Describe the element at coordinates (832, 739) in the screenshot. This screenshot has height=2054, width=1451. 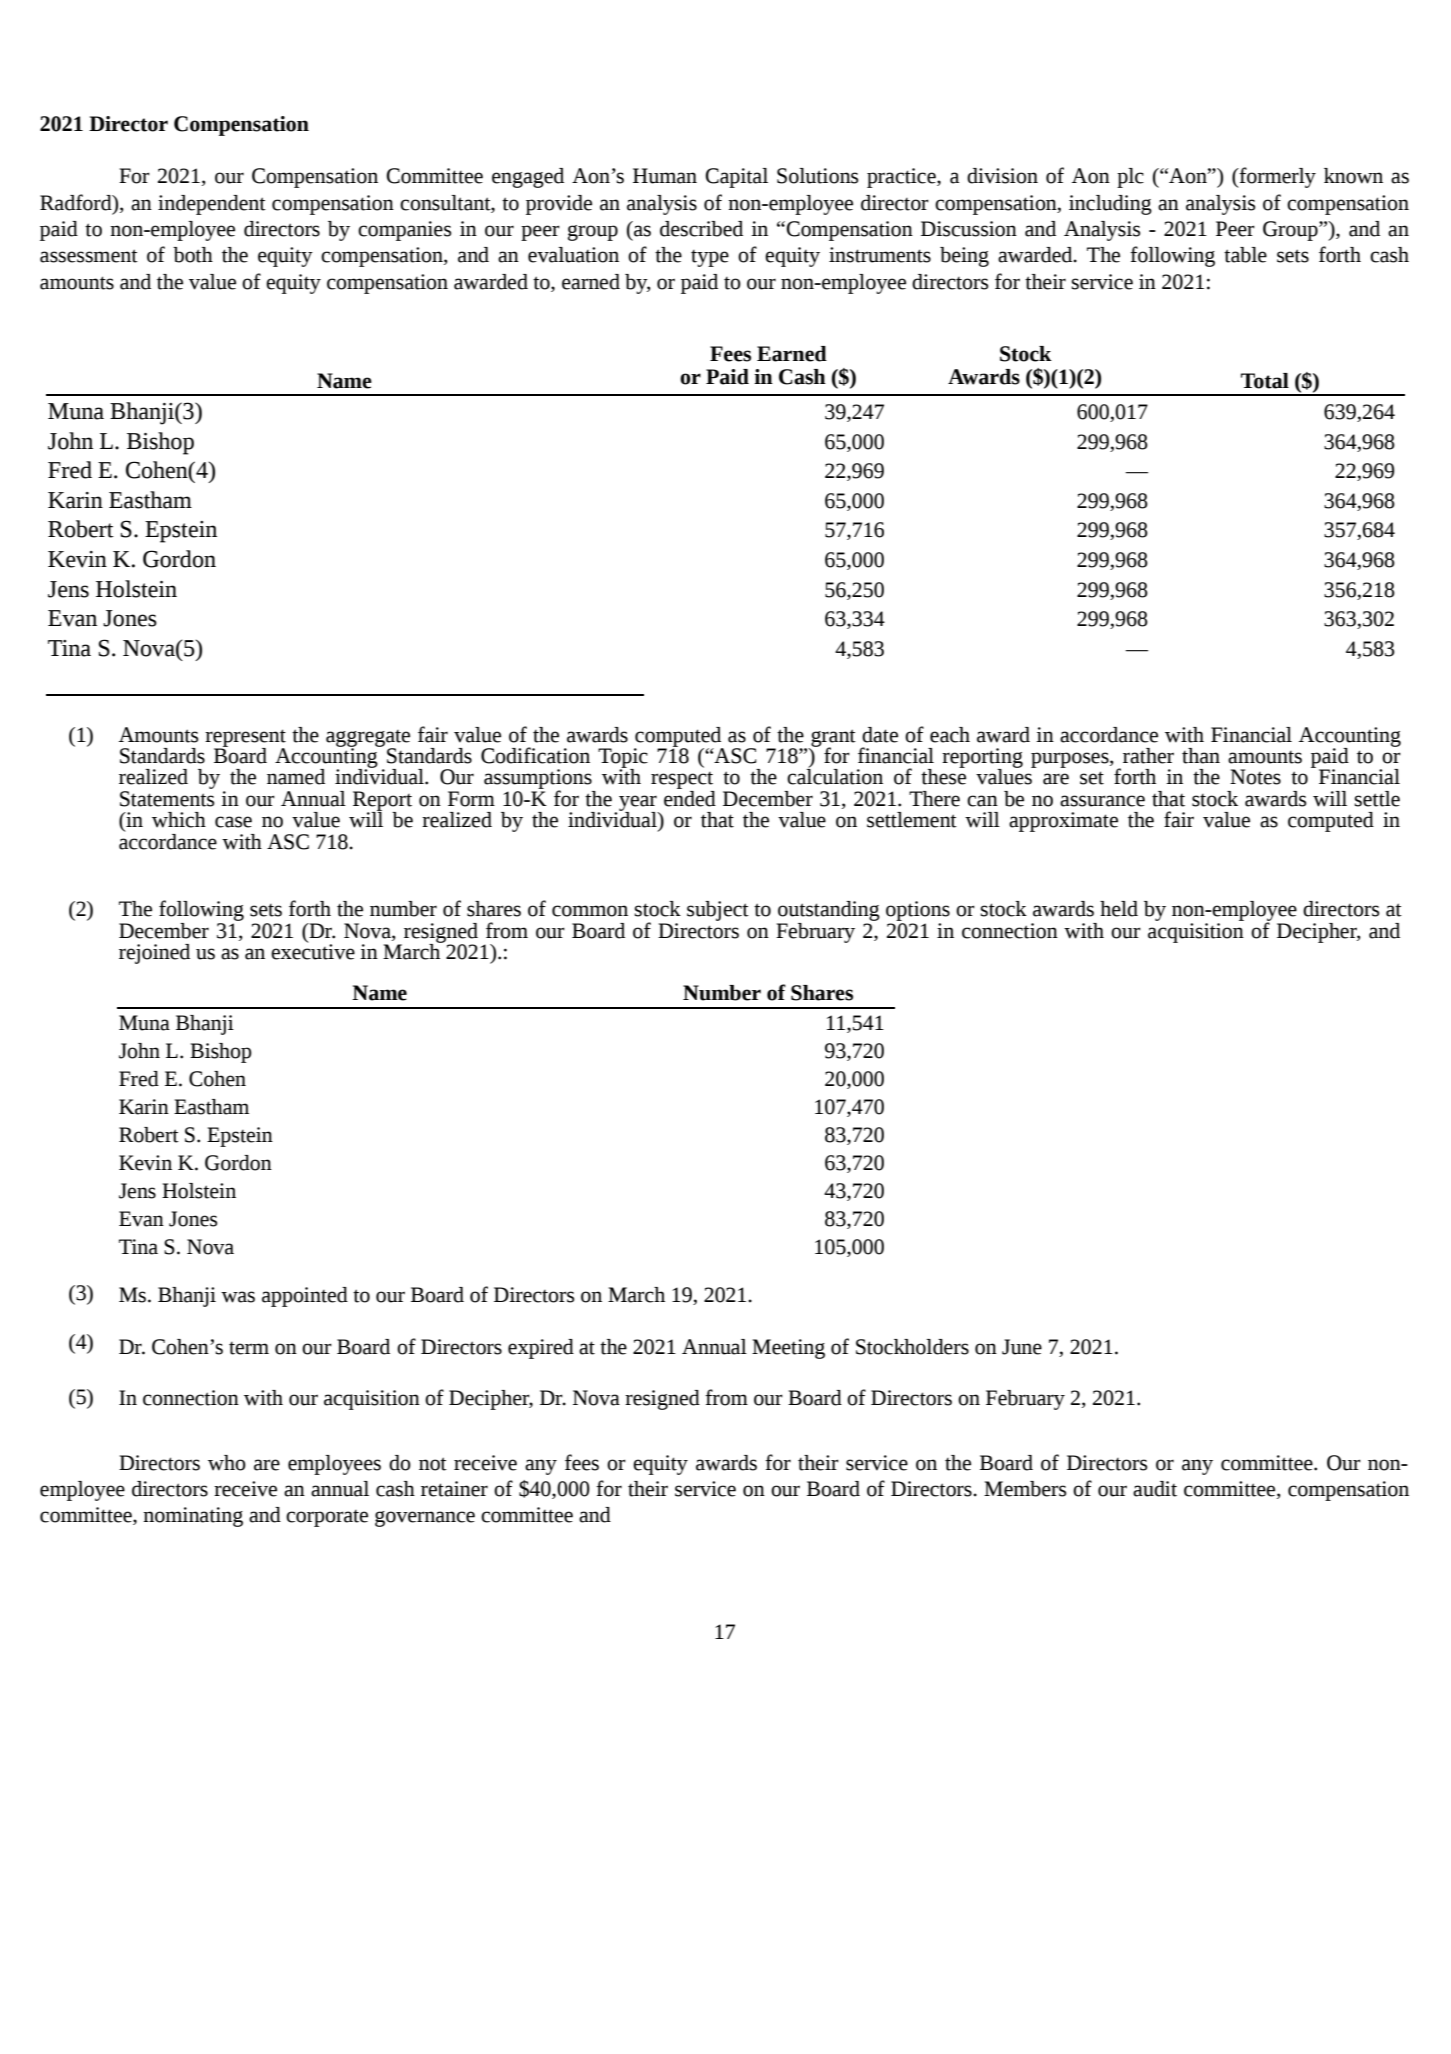
I see `grant` at that location.
